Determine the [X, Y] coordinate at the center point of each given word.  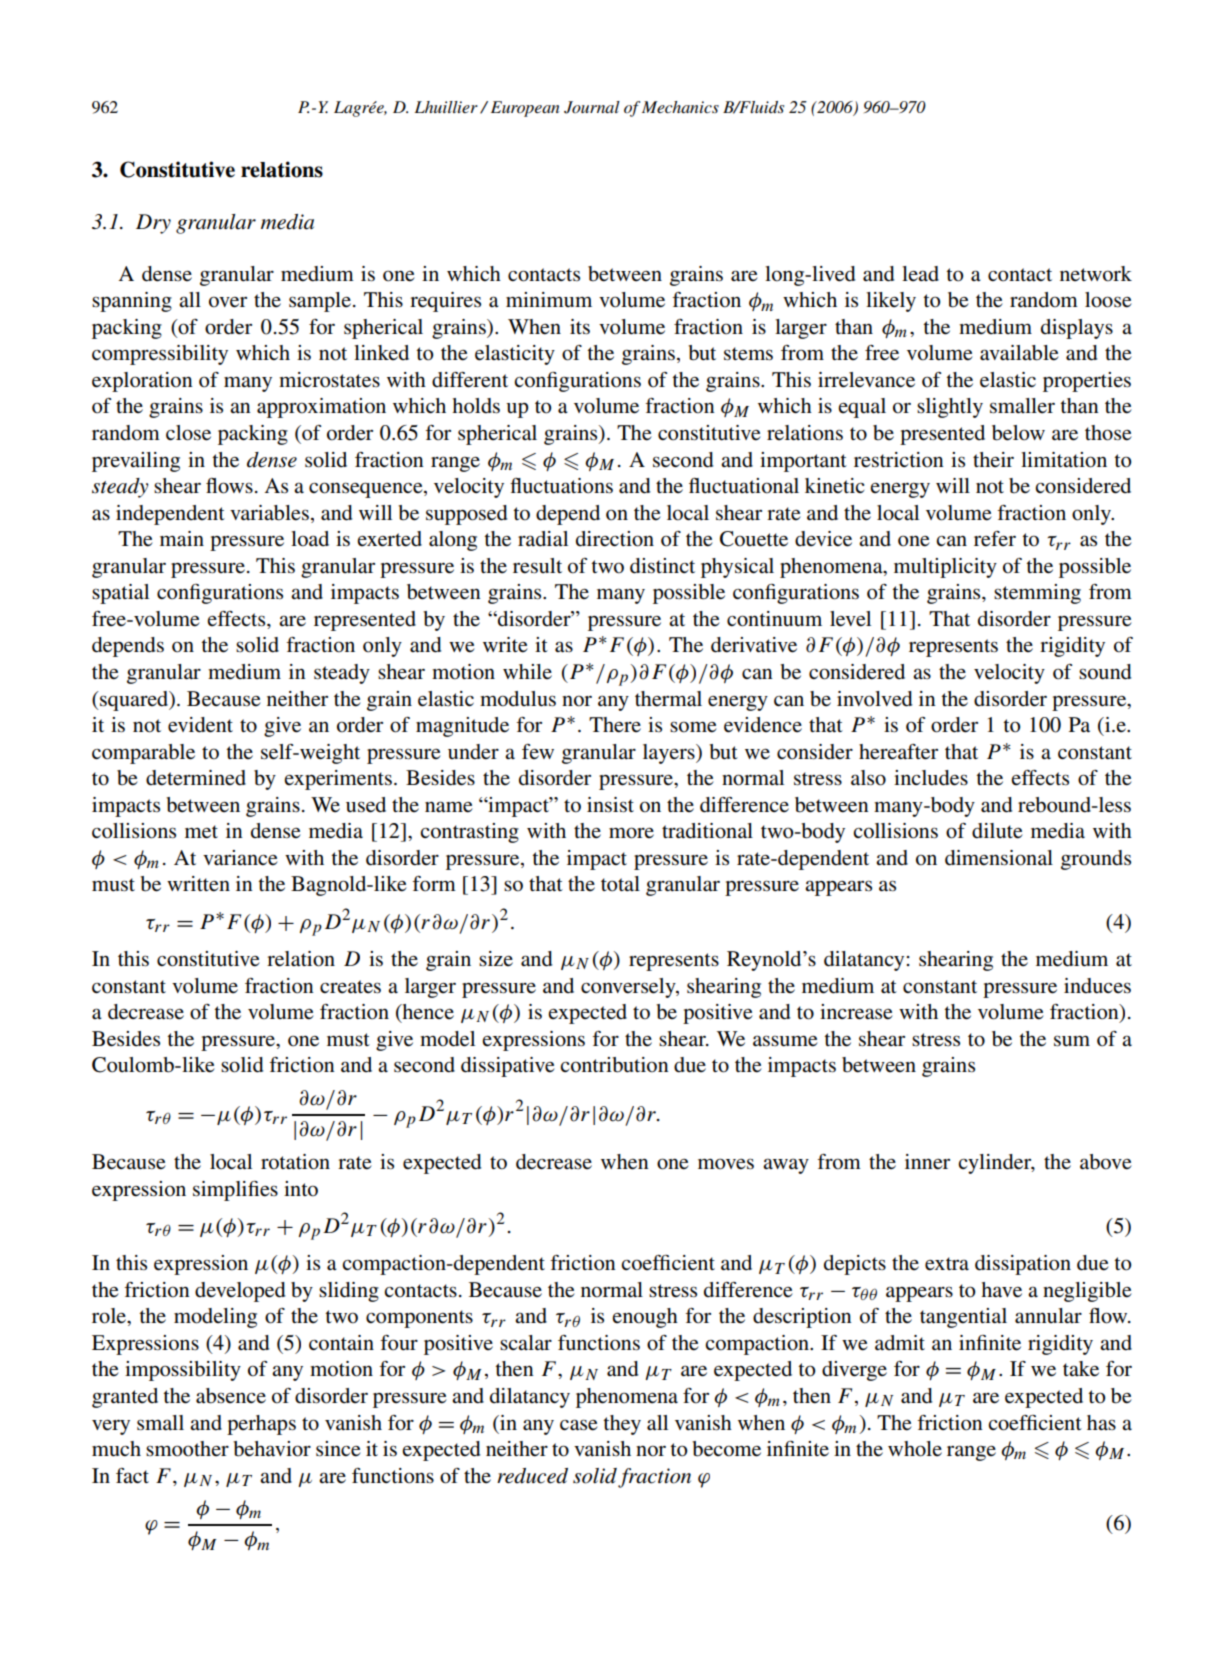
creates [350, 987]
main [182, 539]
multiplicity [945, 568]
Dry [153, 224]
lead [920, 274]
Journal [592, 107]
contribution [614, 1065]
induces [1097, 986]
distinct [662, 566]
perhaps [261, 1425]
